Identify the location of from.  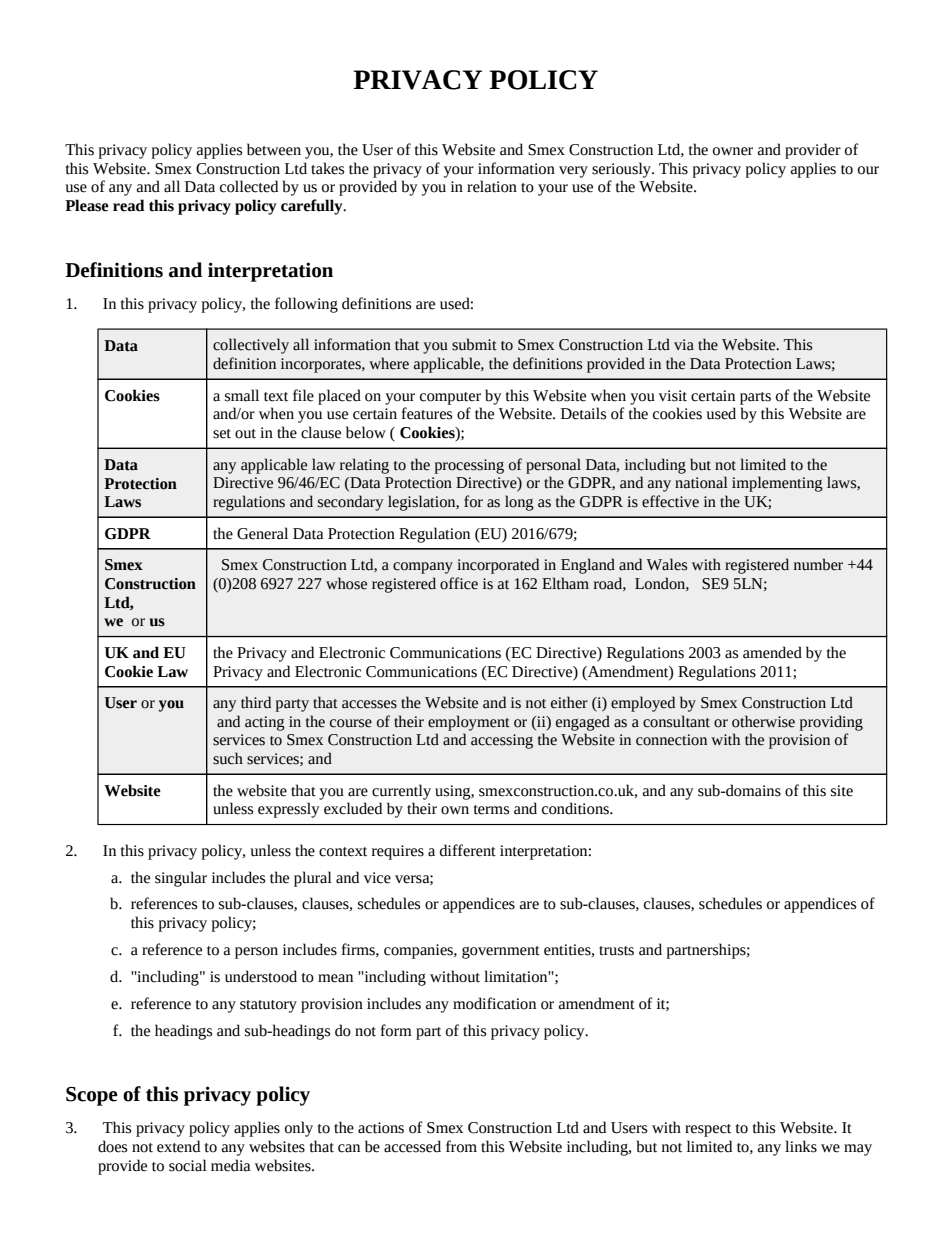
(461, 1146).
